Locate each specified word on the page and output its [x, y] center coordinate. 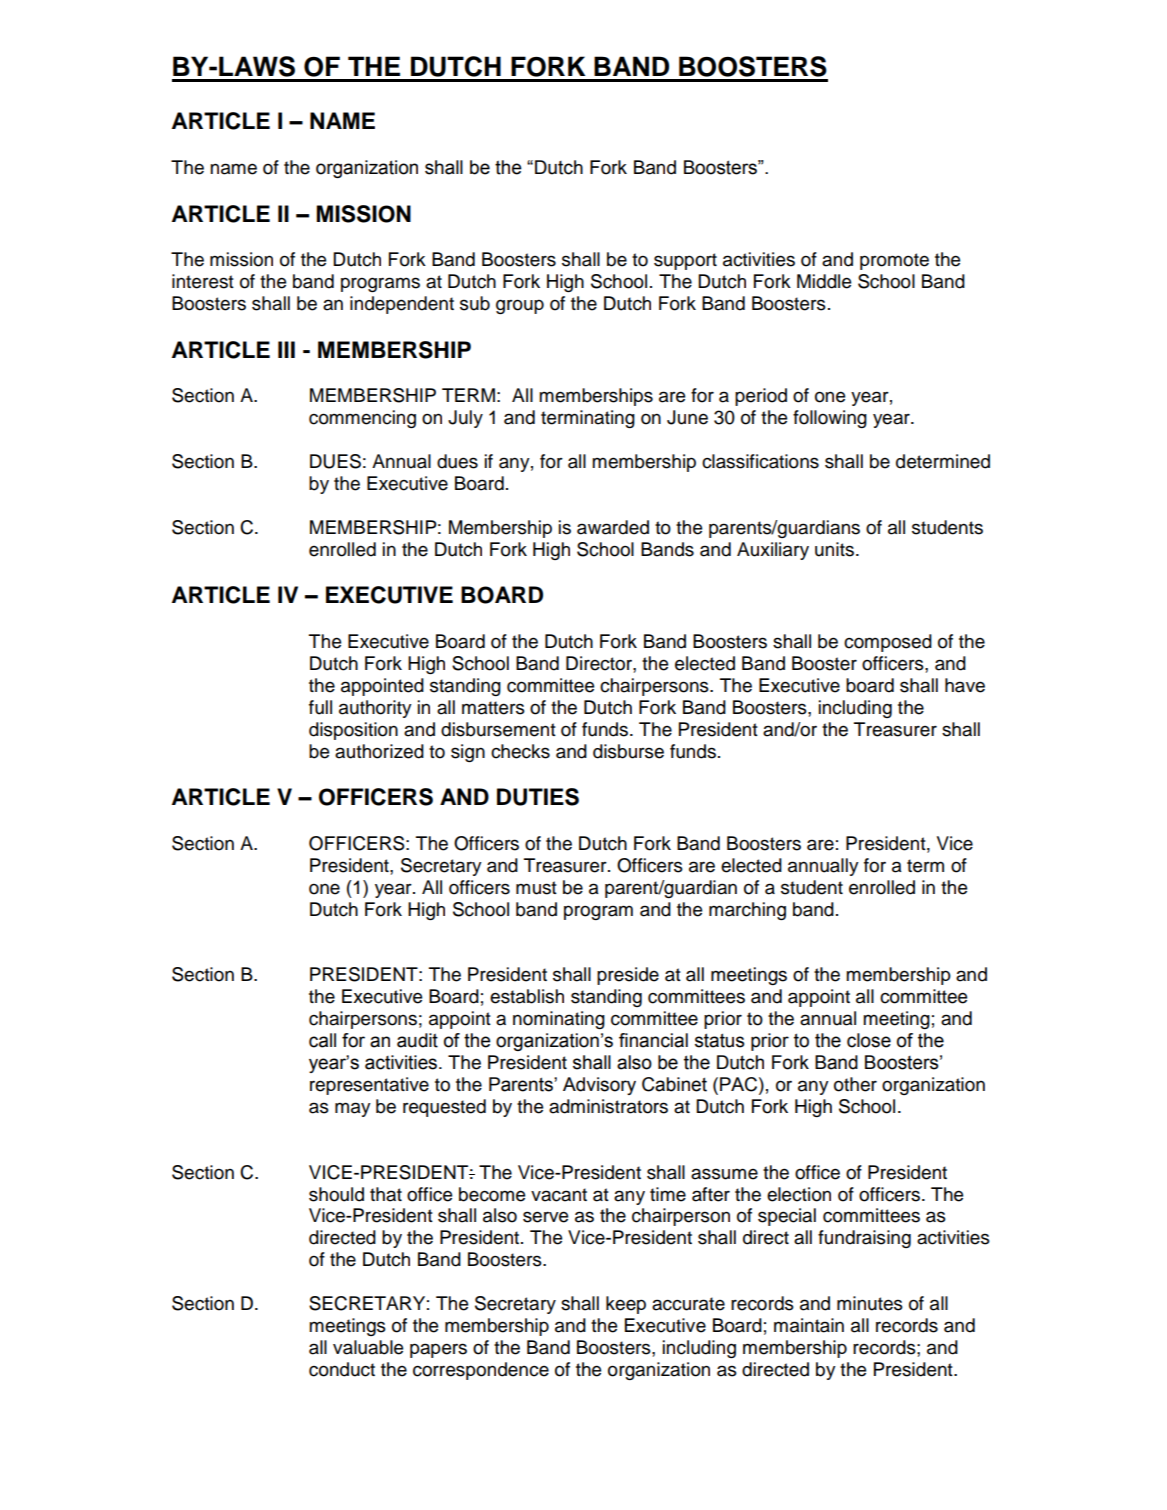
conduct [342, 1369]
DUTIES [538, 797]
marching [747, 911]
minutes [870, 1303]
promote [894, 261]
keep [626, 1305]
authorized [379, 751]
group [520, 306]
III [286, 349]
